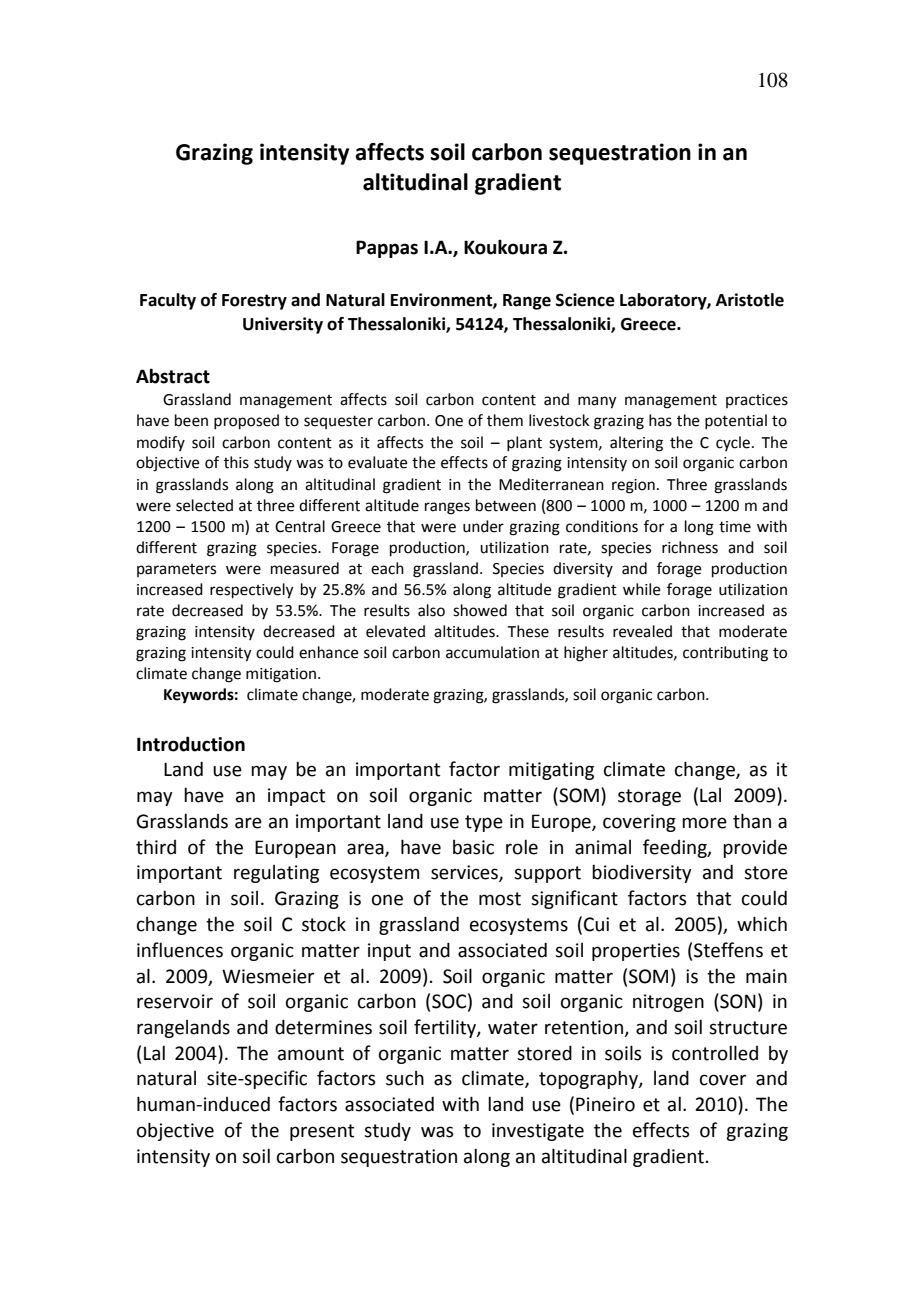 This screenshot has height=1305, width=924. I want to click on Introduction, so click(191, 744).
